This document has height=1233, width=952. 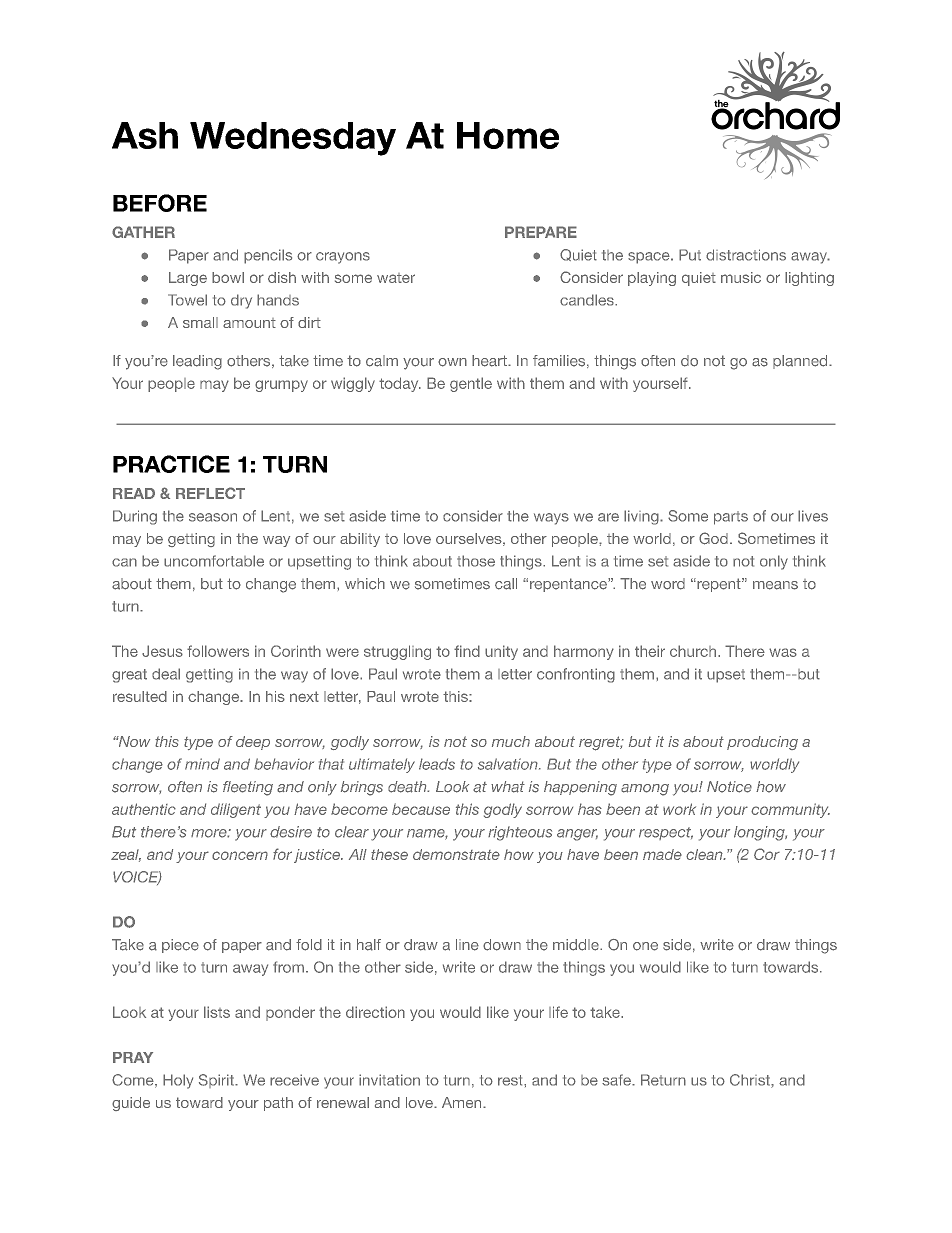 What do you see at coordinates (508, 135) in the document?
I see `Home` at bounding box center [508, 135].
